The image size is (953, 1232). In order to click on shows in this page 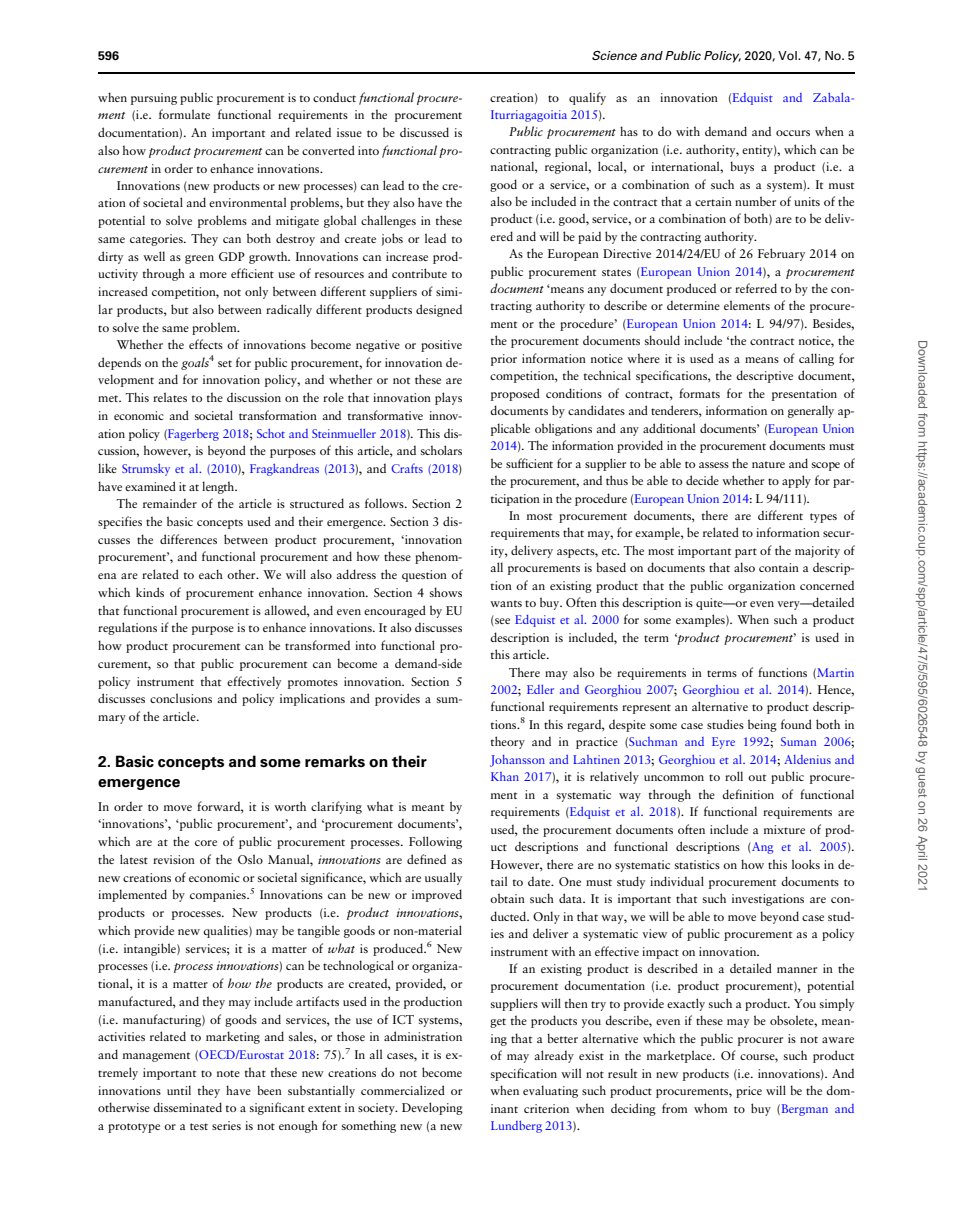, I will do `click(446, 592)`.
